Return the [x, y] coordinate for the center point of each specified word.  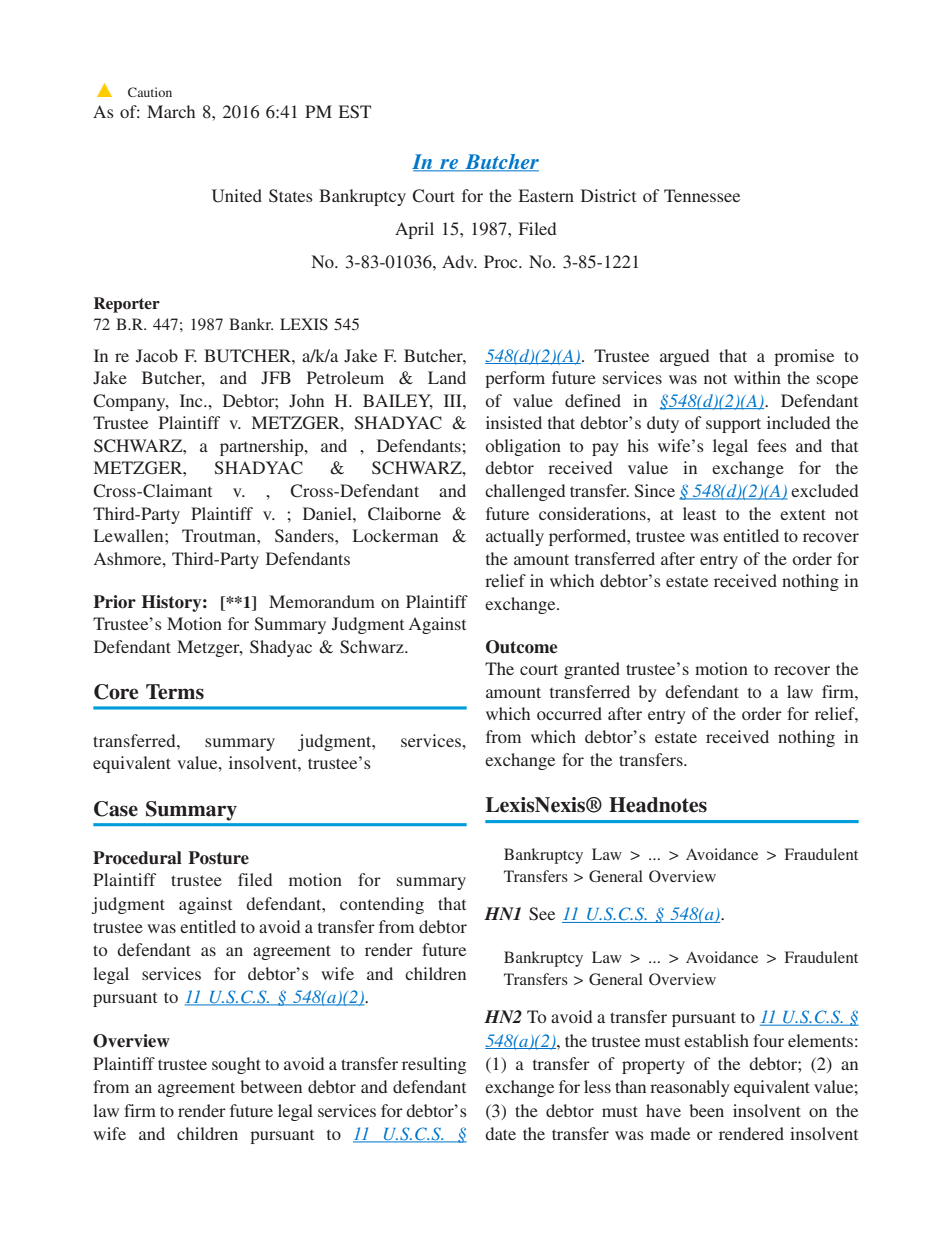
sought [236, 1065]
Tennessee [702, 195]
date [500, 1133]
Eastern [546, 195]
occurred [569, 713]
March [171, 111]
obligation [523, 447]
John [306, 401]
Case [116, 809]
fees [772, 445]
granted [592, 670]
